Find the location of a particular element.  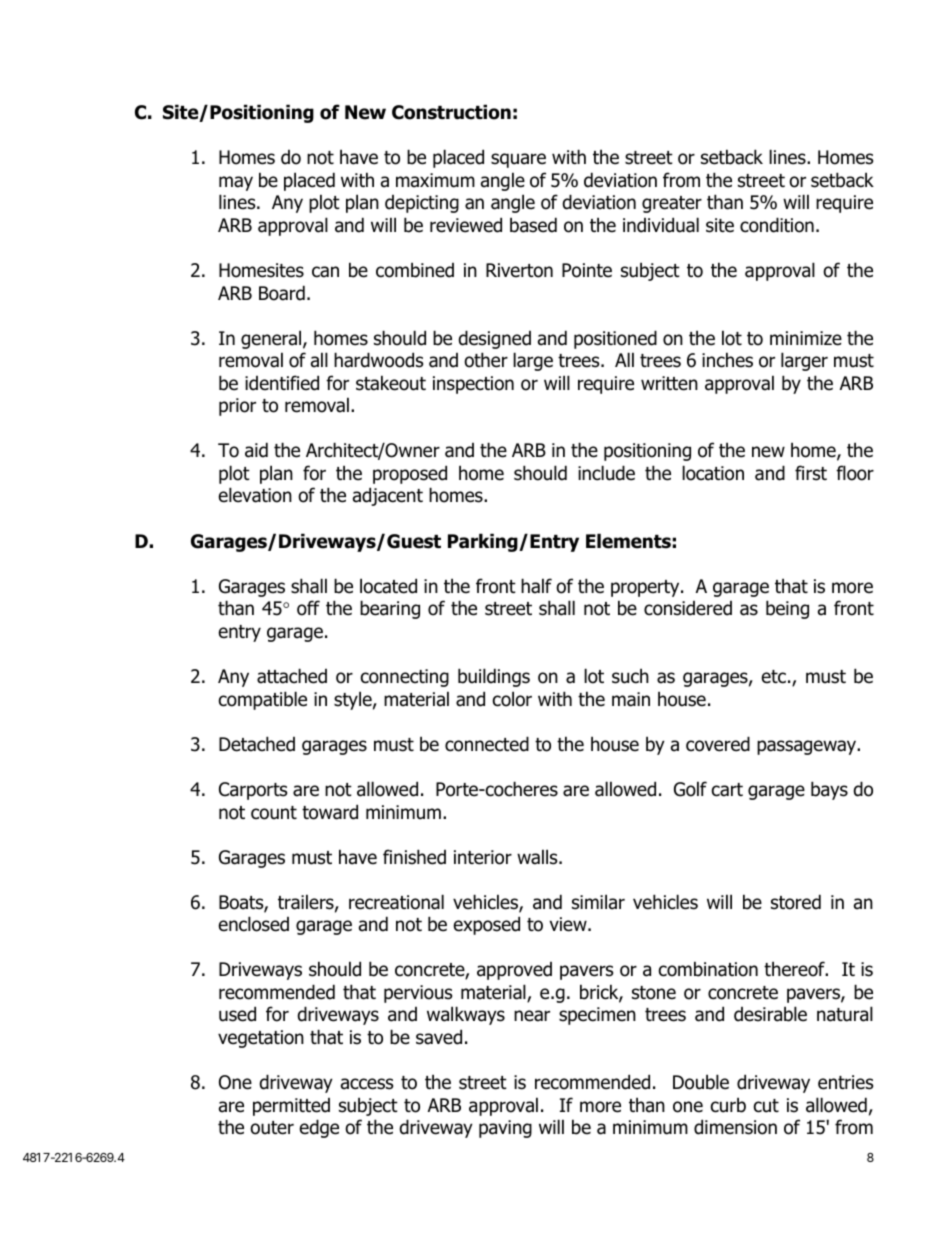

connected is located at coordinates (487, 744).
